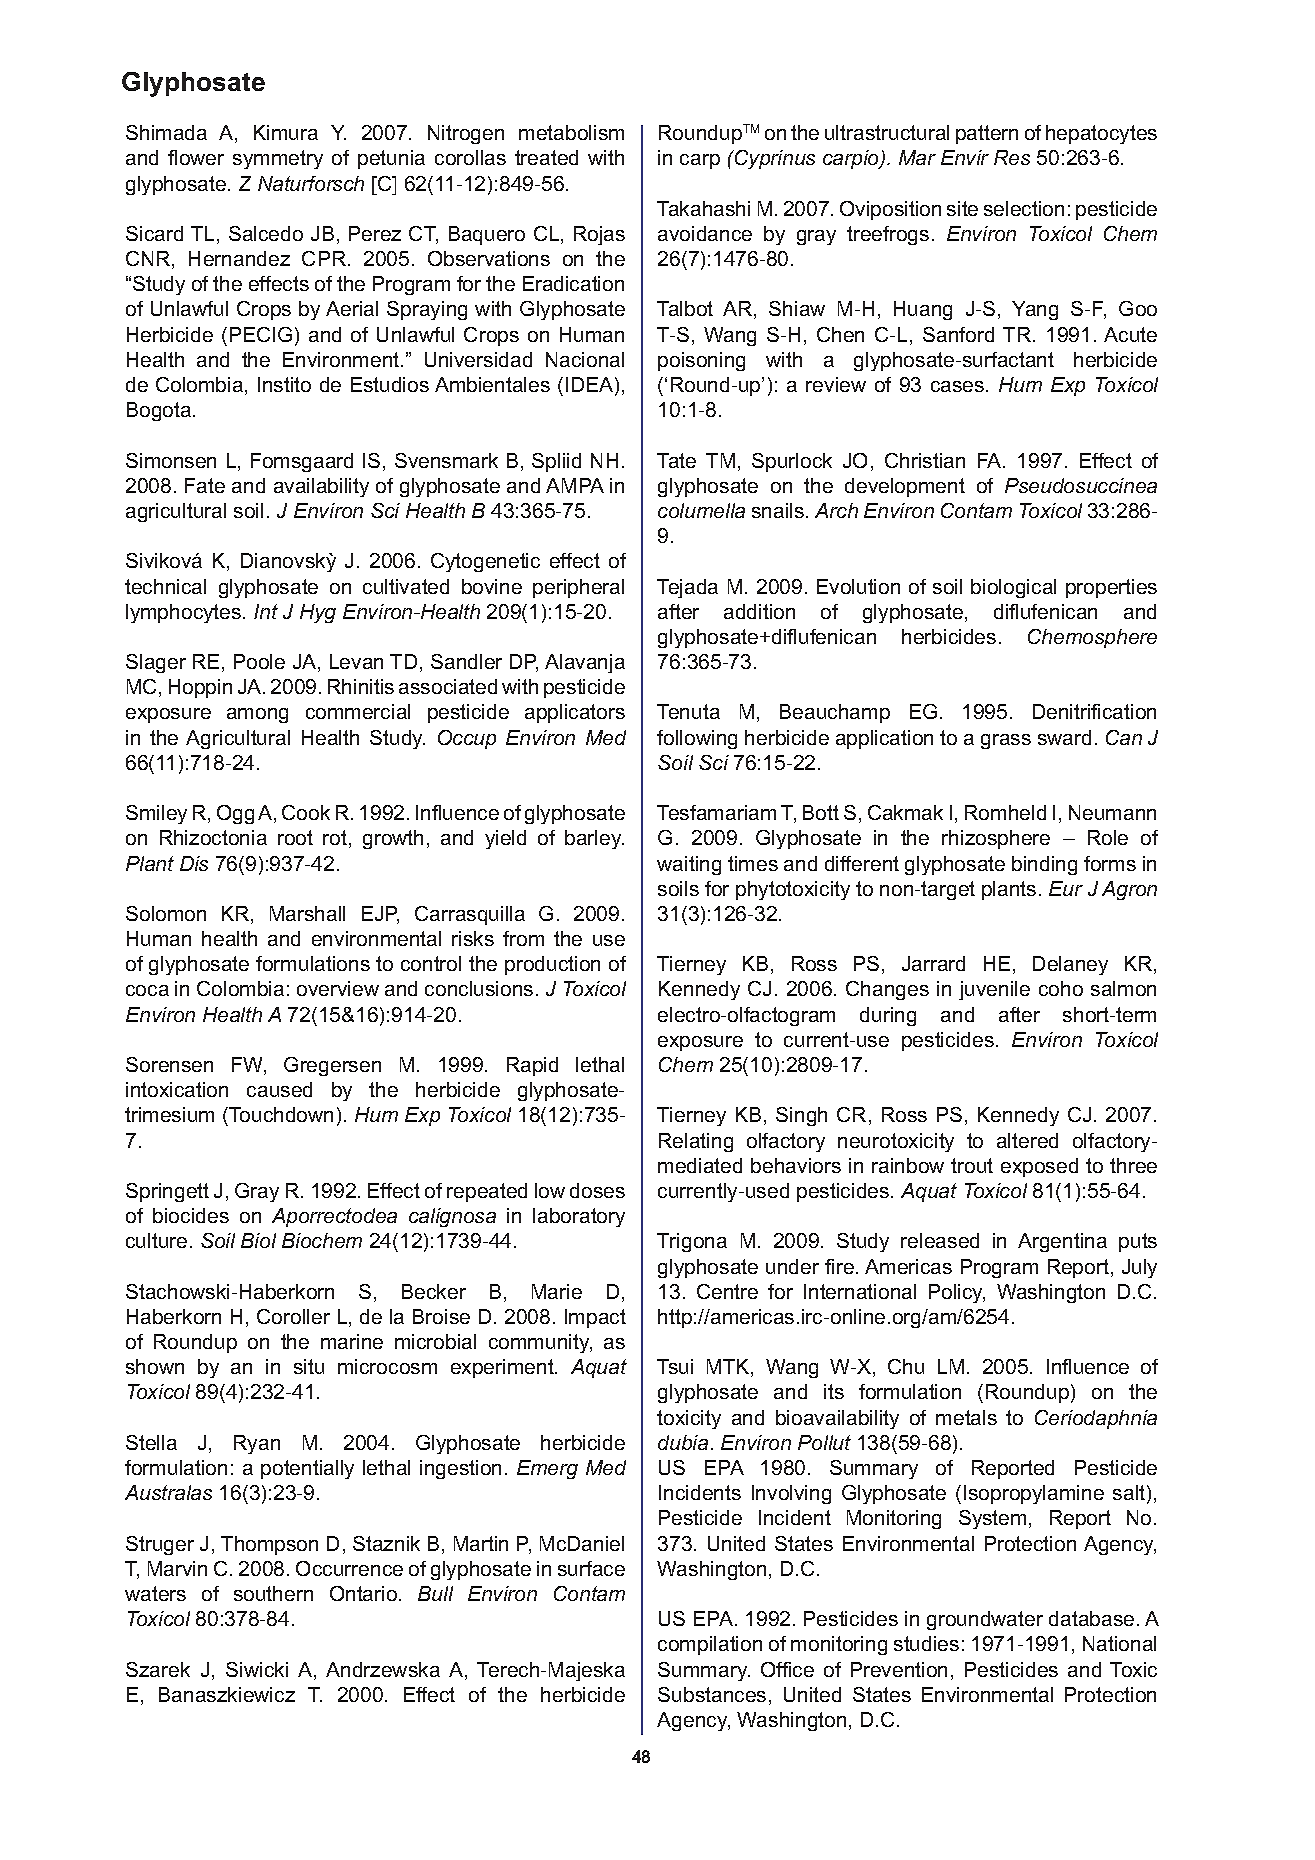 The height and width of the screenshot is (1860, 1315). What do you see at coordinates (1062, 1242) in the screenshot?
I see `Argentina` at bounding box center [1062, 1242].
